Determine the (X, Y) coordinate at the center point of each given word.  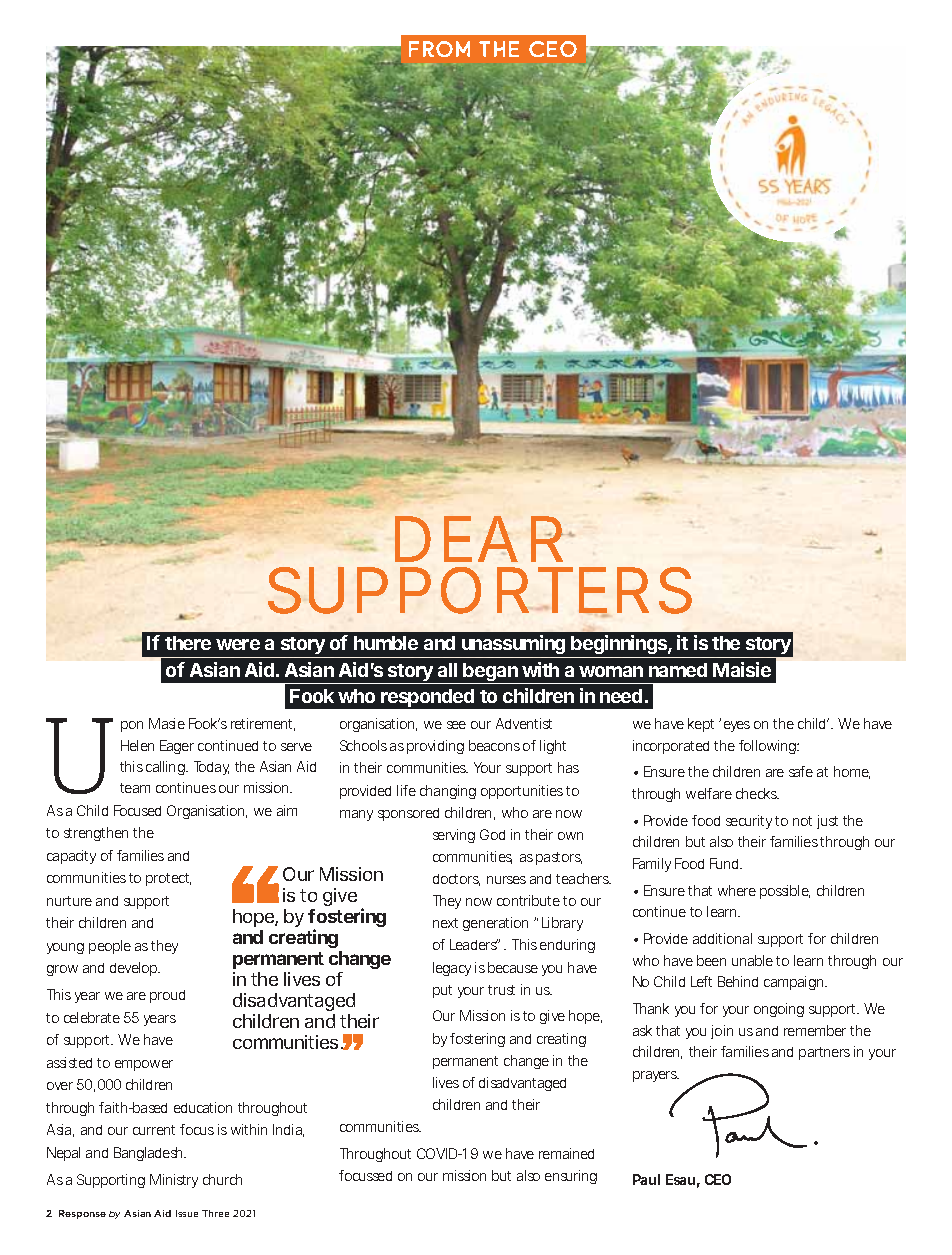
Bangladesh (150, 1154)
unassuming (515, 646)
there (188, 643)
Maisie (742, 669)
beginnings (621, 646)
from (439, 49)
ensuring (571, 1177)
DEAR (483, 539)
